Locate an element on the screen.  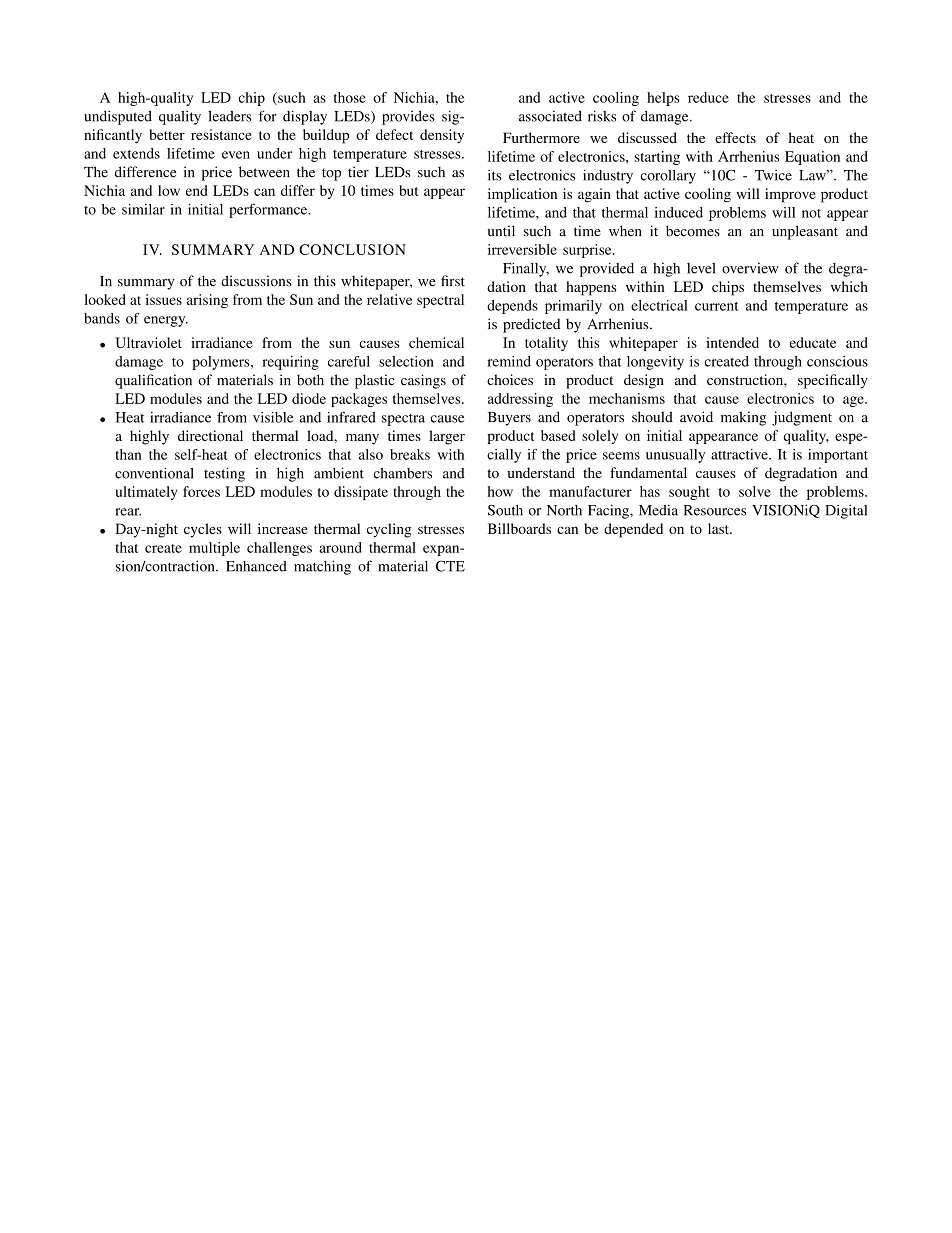
arising is located at coordinates (207, 301).
